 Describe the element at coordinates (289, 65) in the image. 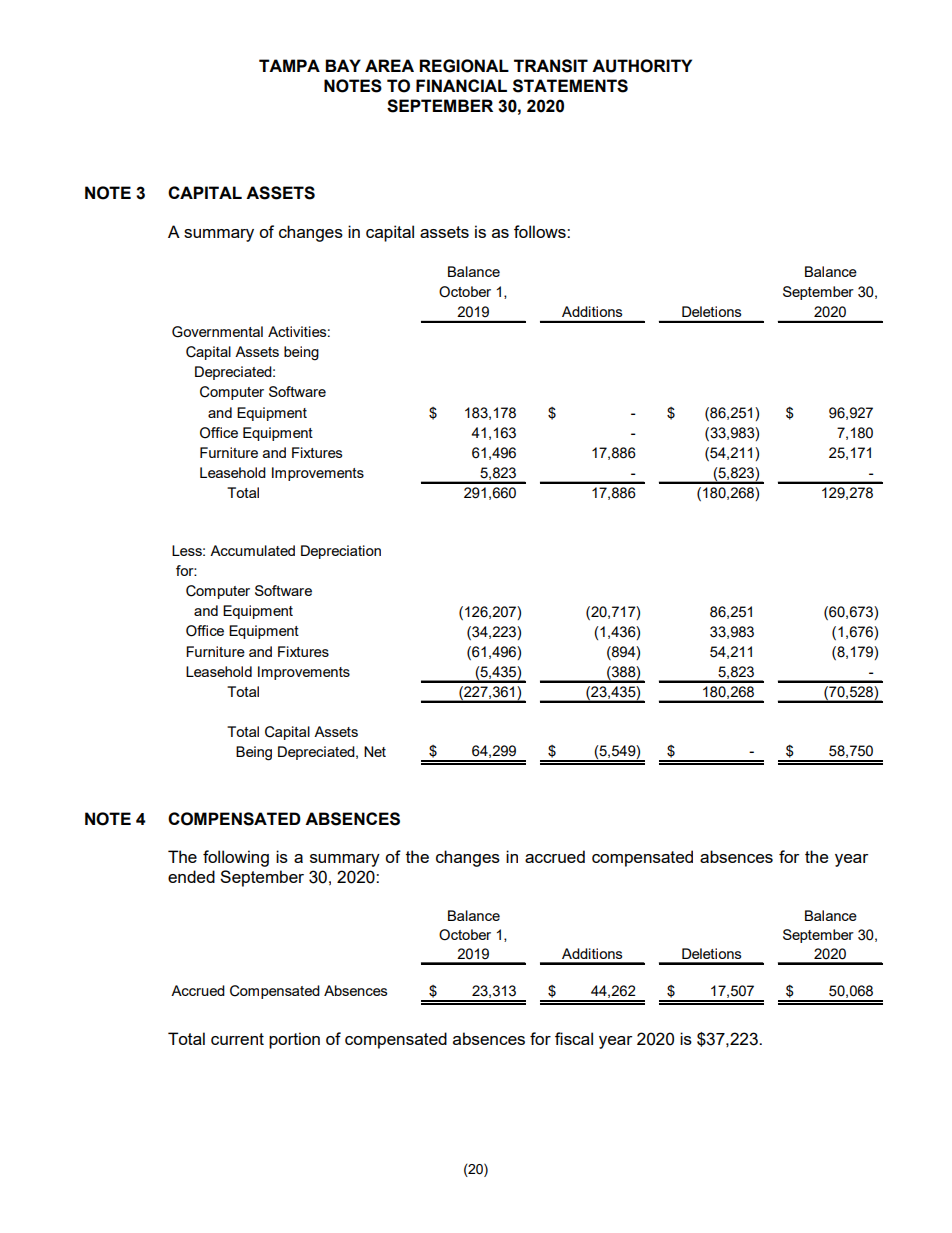

I see `TAMPA` at that location.
